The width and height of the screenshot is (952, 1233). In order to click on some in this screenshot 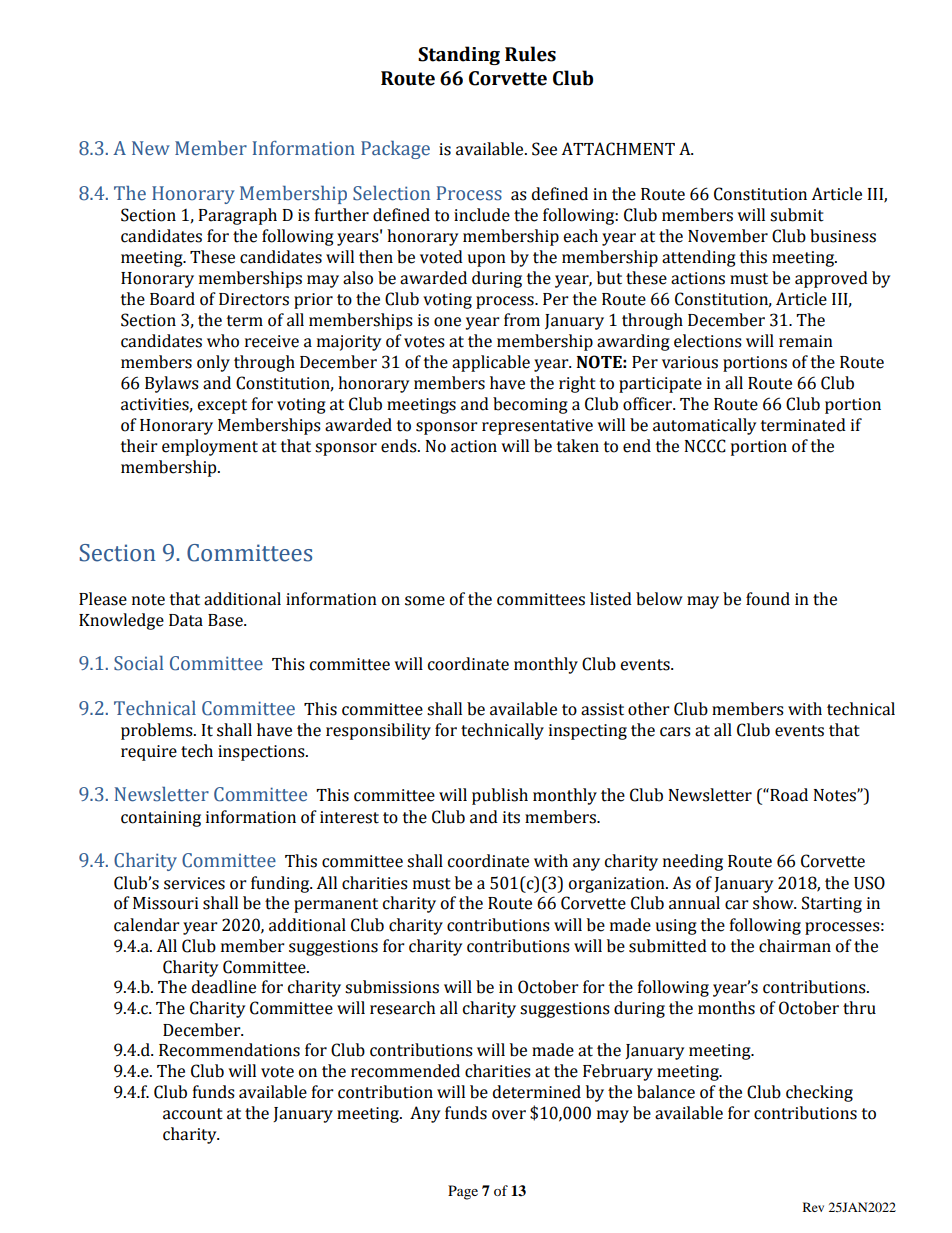, I will do `click(425, 601)`.
